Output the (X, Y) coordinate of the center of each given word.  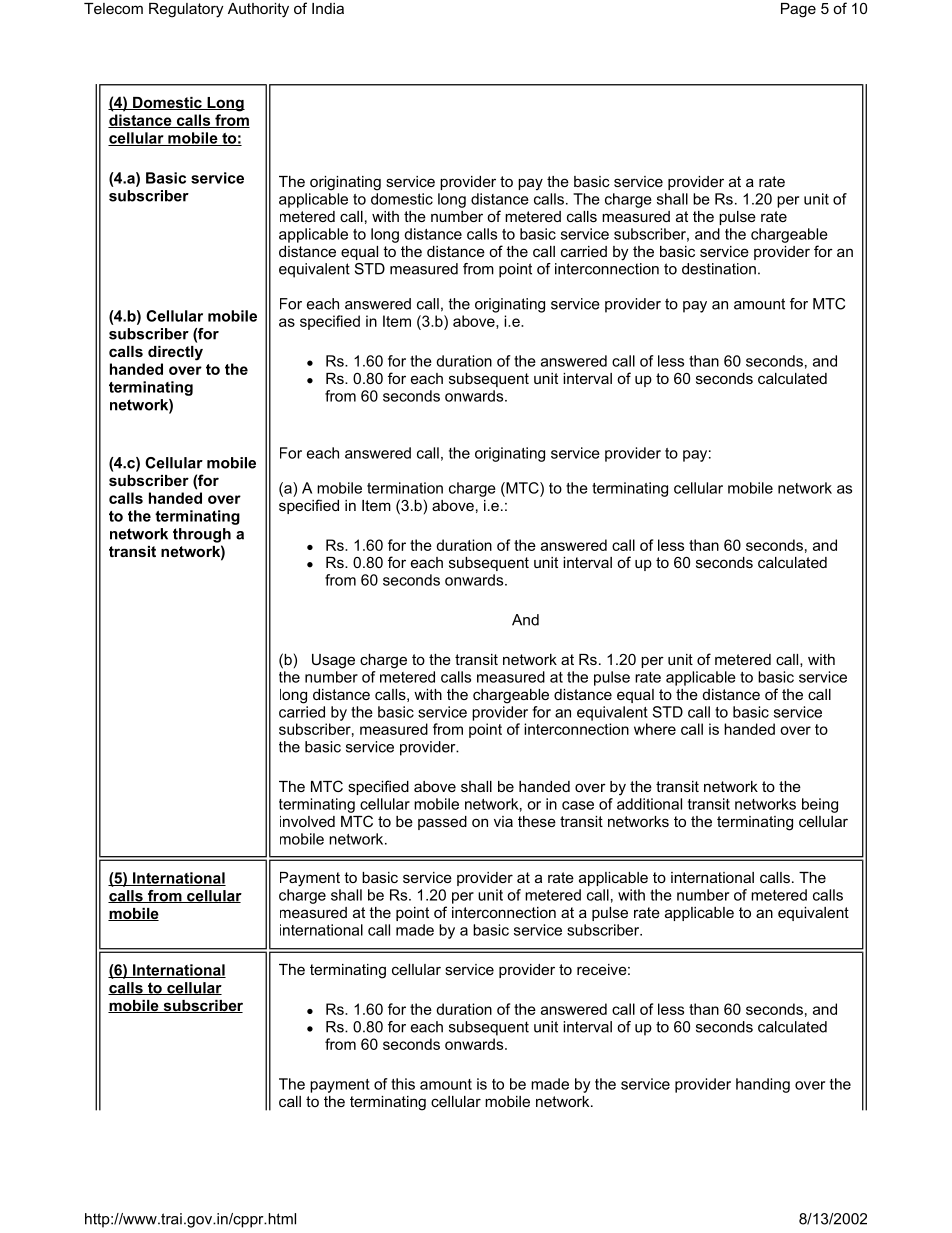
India (328, 8)
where (655, 729)
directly (175, 353)
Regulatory (186, 10)
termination (405, 488)
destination (719, 269)
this (403, 1084)
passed (442, 823)
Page (798, 10)
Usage (333, 661)
